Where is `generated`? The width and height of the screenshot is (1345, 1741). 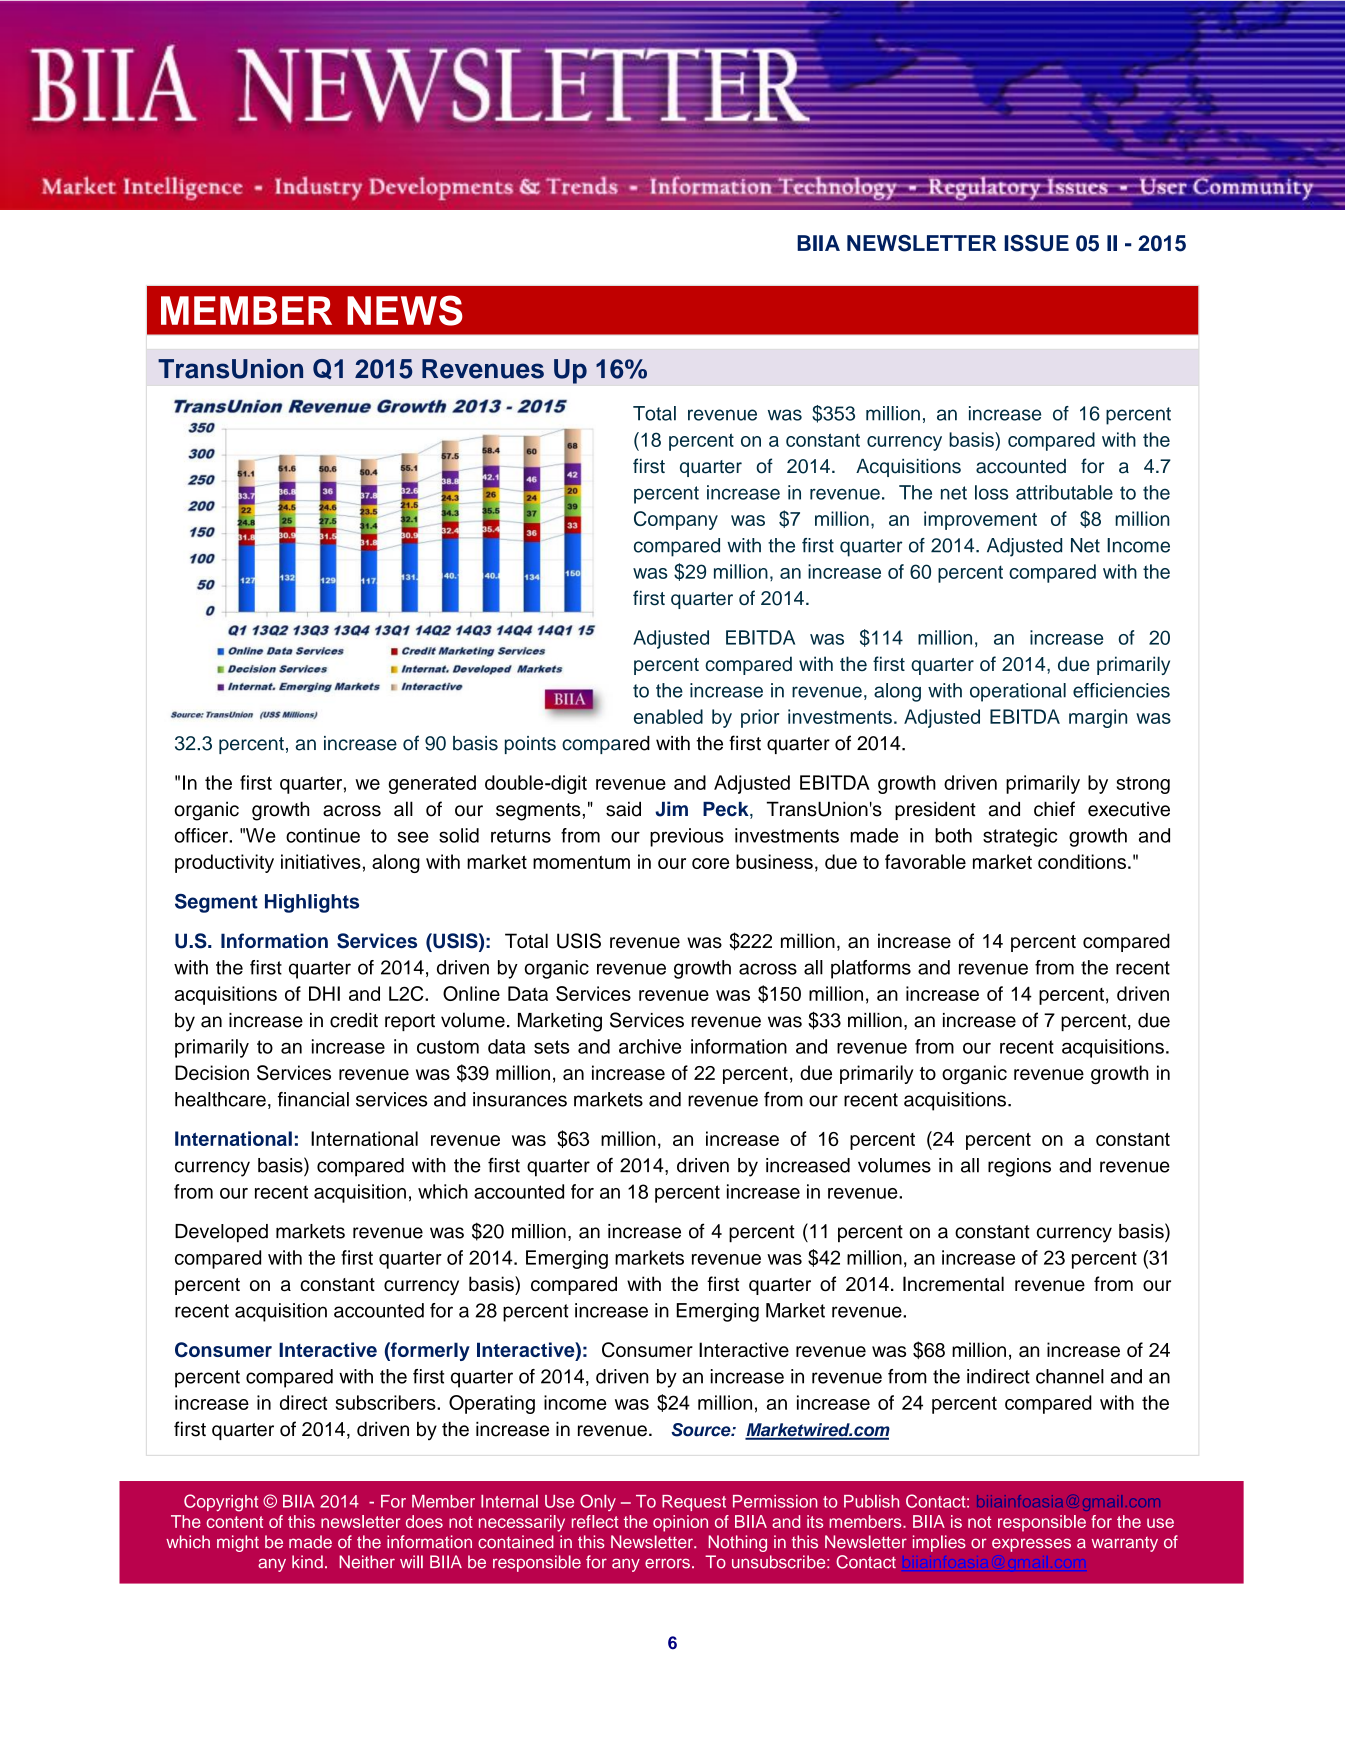 generated is located at coordinates (432, 784).
